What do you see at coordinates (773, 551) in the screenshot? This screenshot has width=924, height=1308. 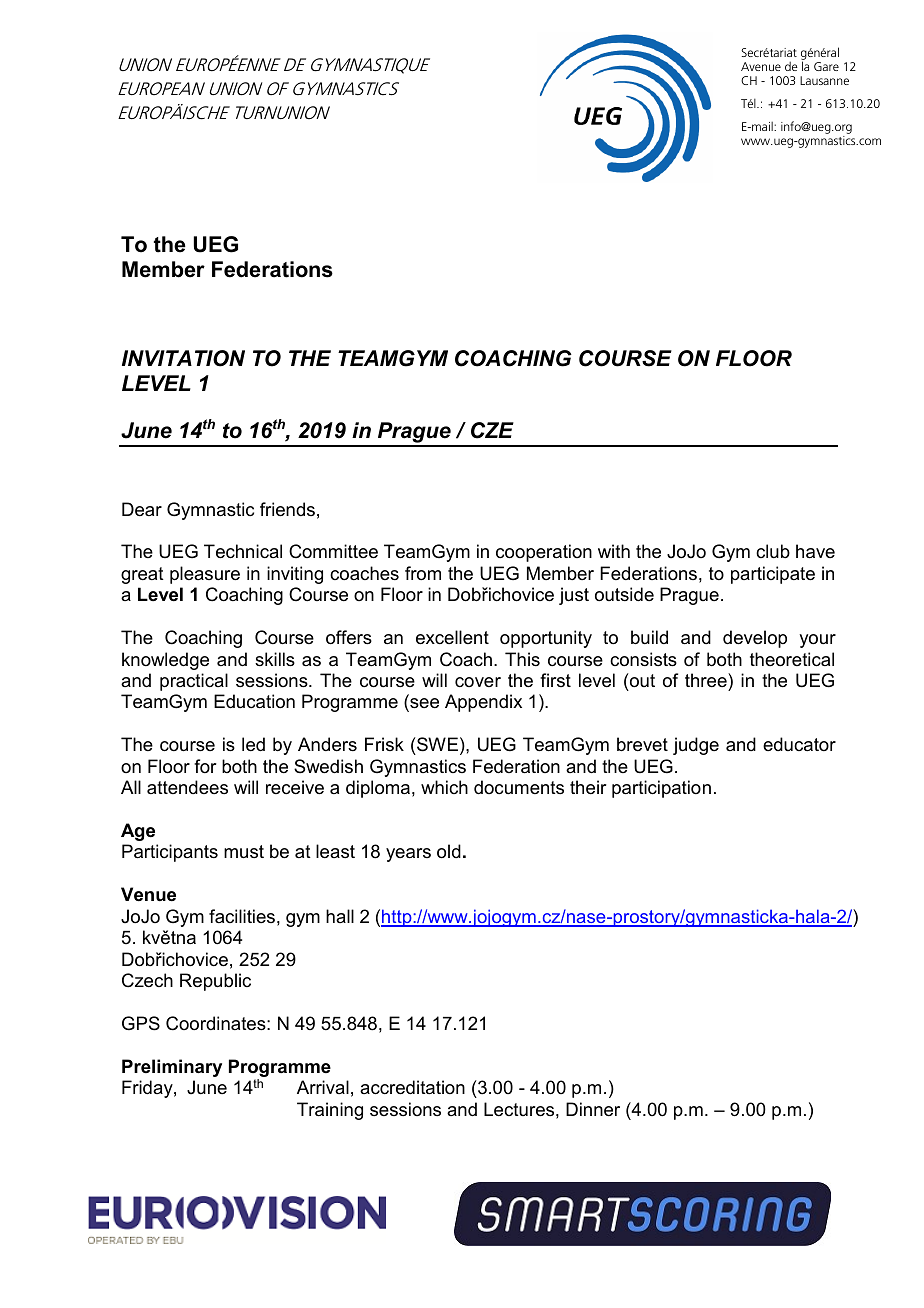 I see `club` at bounding box center [773, 551].
